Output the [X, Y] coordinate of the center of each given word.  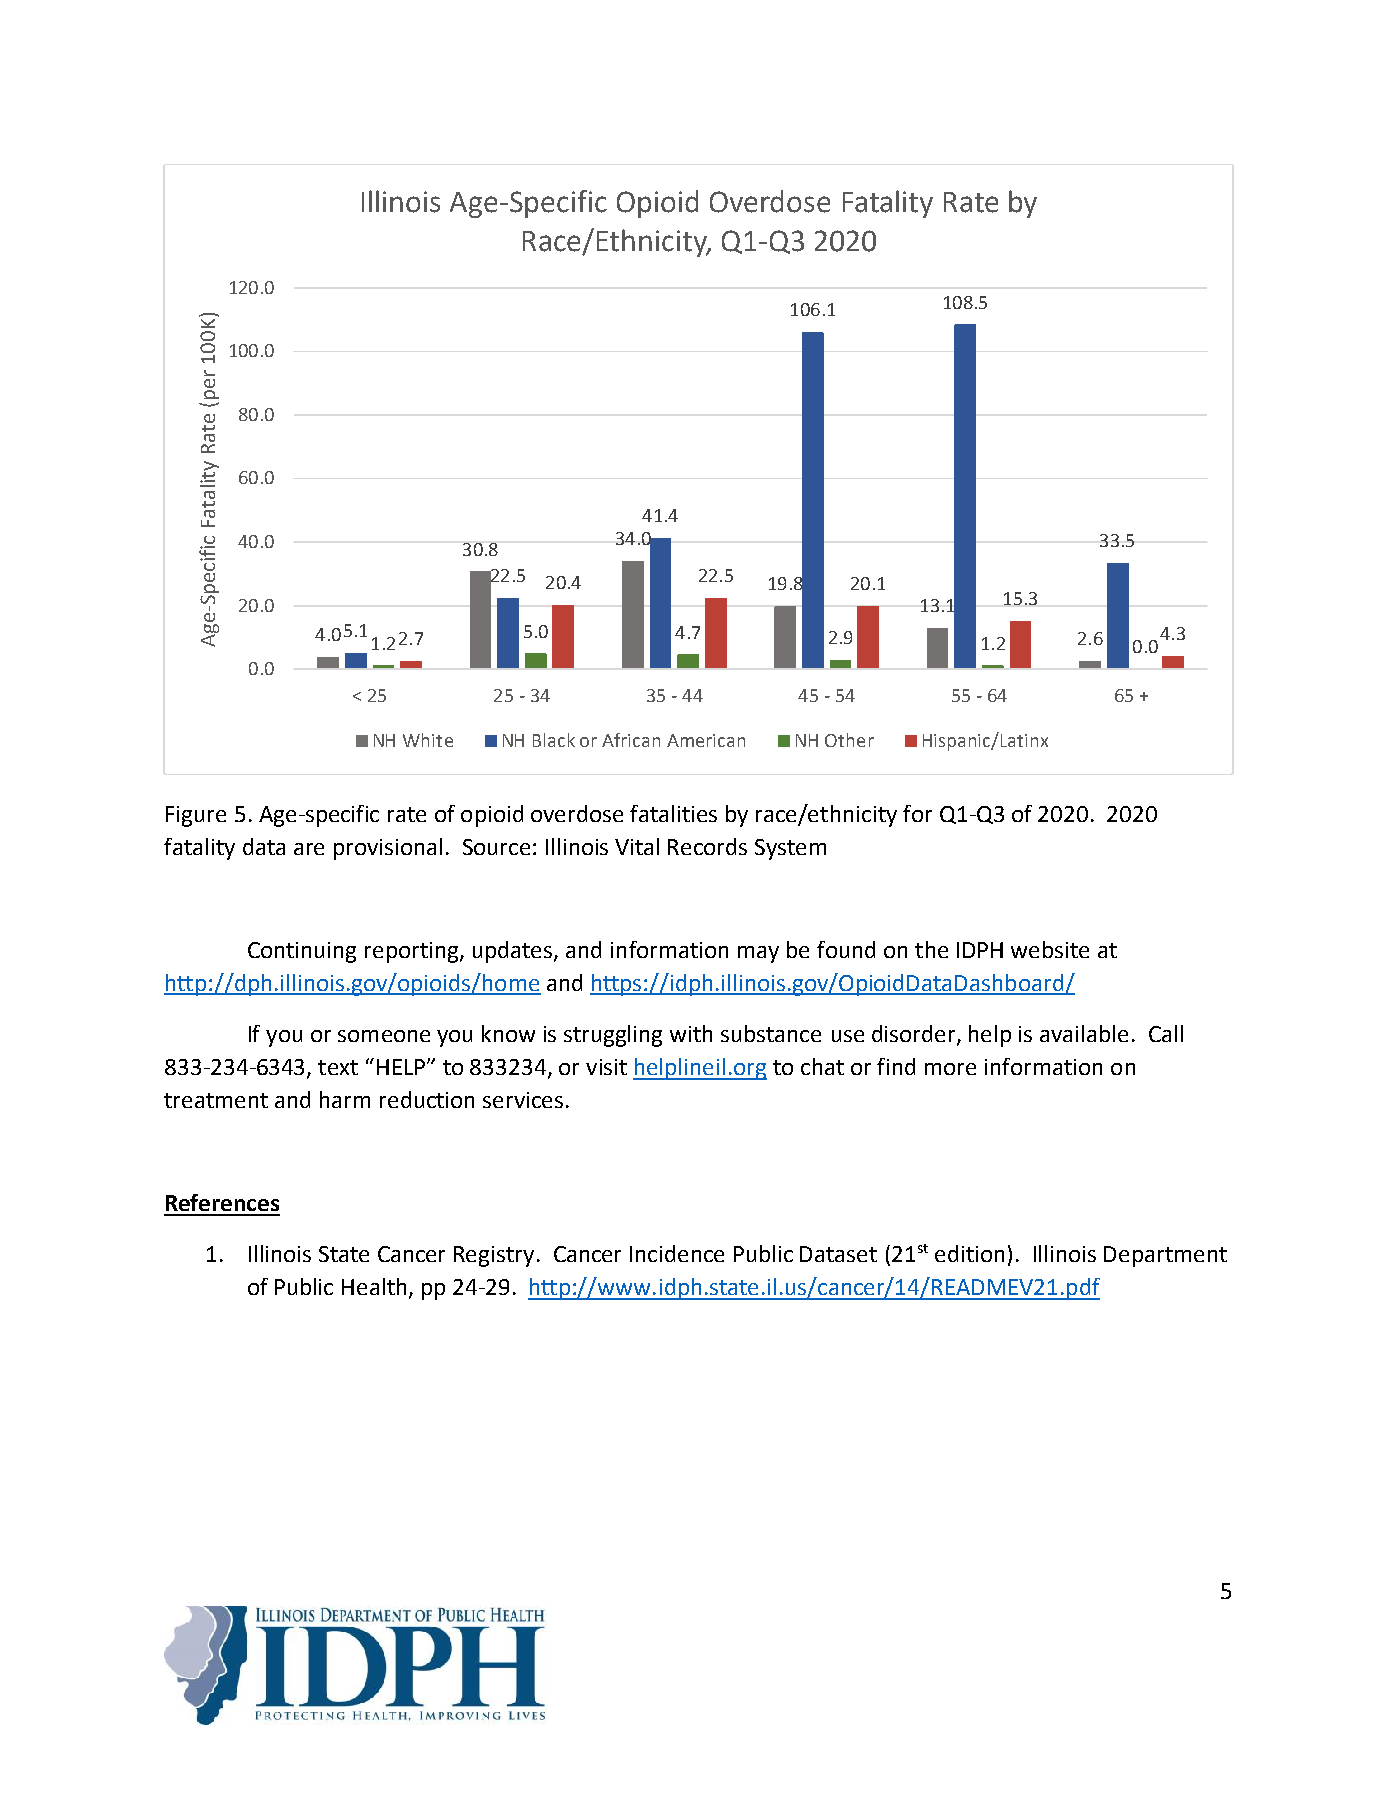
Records [707, 846]
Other [849, 740]
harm [345, 1099]
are [309, 849]
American [706, 740]
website [1050, 949]
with [691, 1033]
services [523, 1100]
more [950, 1069]
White [428, 740]
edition [969, 1253]
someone [384, 1036]
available [1084, 1033]
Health [374, 1286]
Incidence [677, 1253]
